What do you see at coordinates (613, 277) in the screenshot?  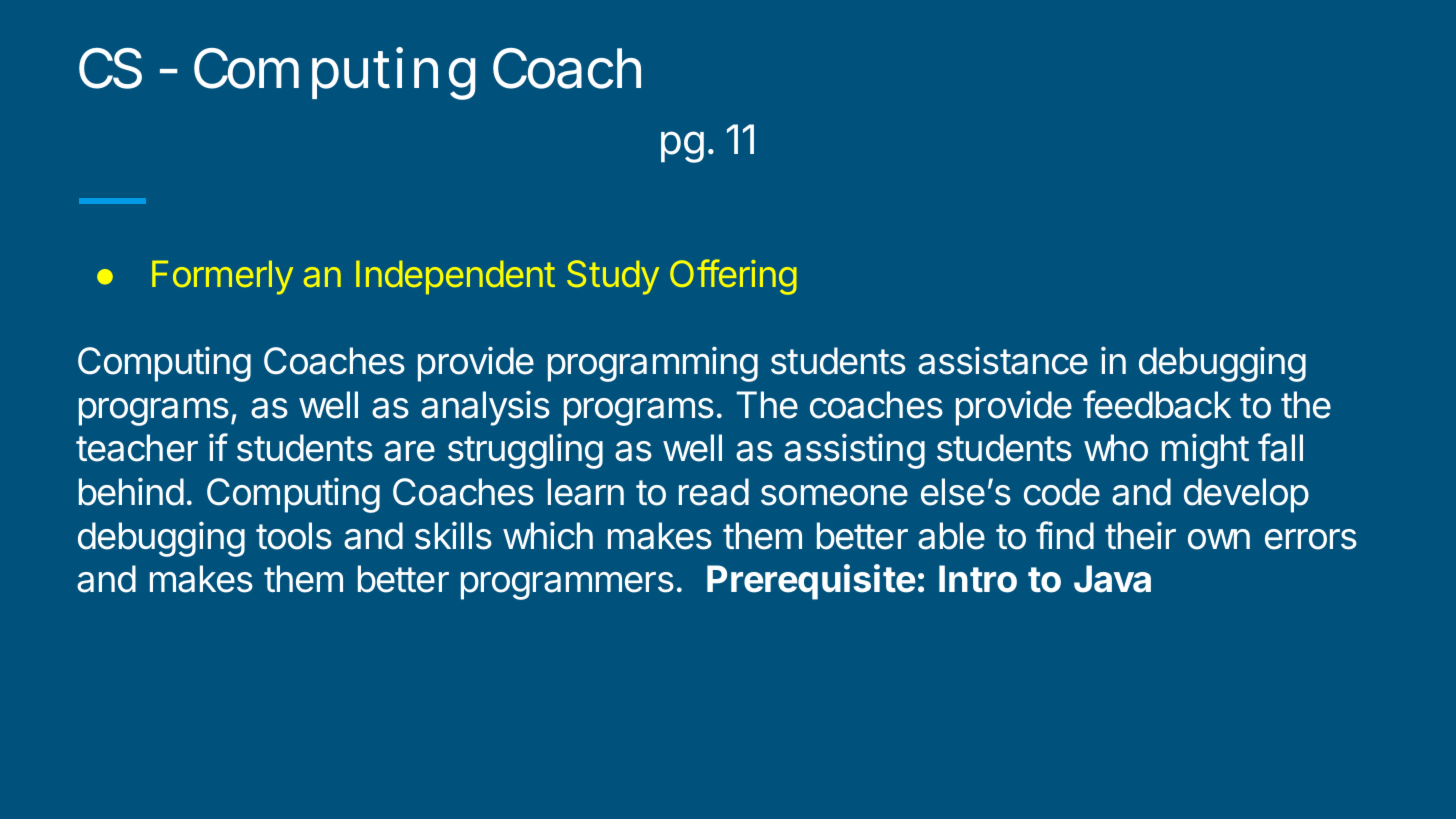 I see `Study` at bounding box center [613, 277].
